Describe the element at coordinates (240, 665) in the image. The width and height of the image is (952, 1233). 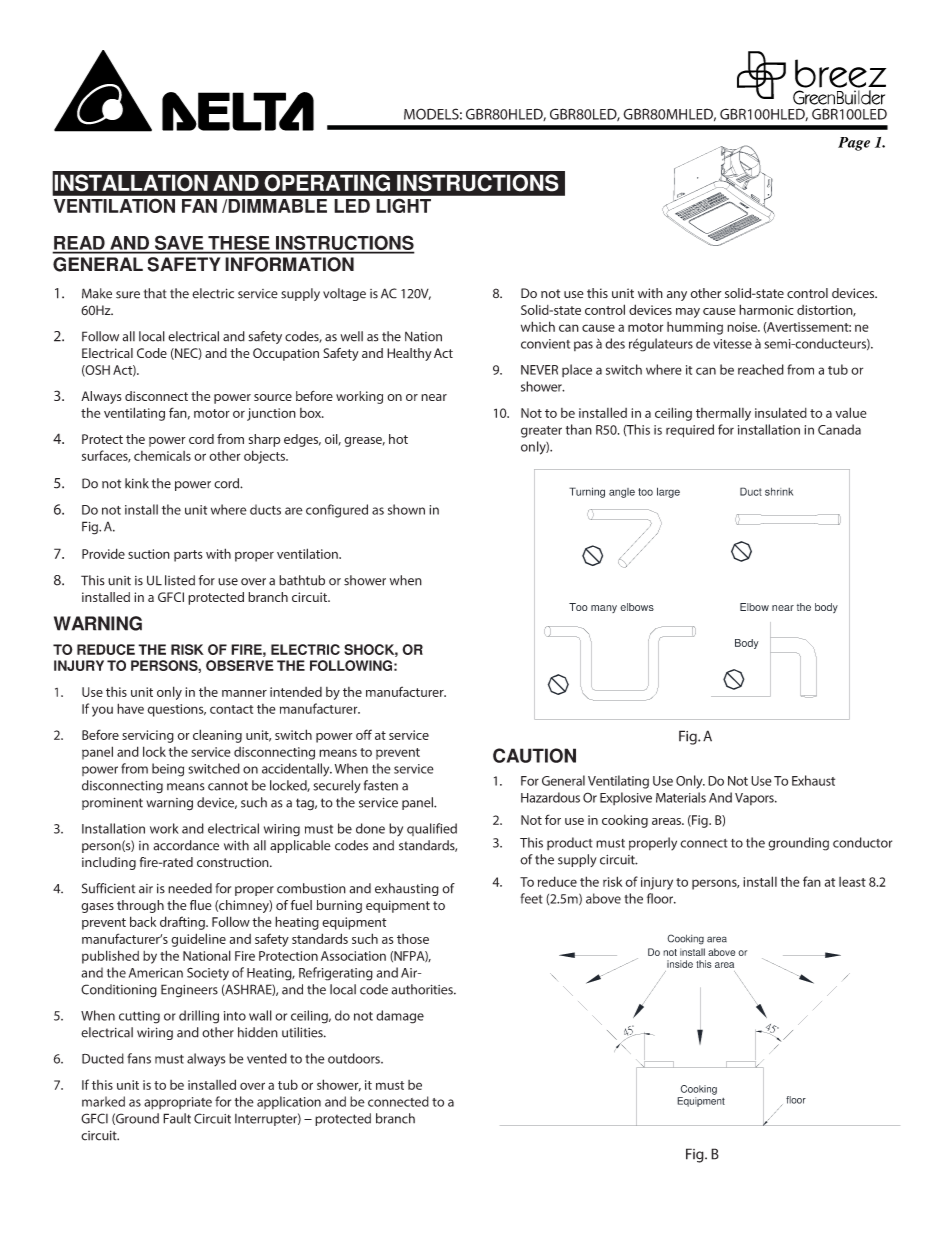
I see `OBSERVE` at that location.
